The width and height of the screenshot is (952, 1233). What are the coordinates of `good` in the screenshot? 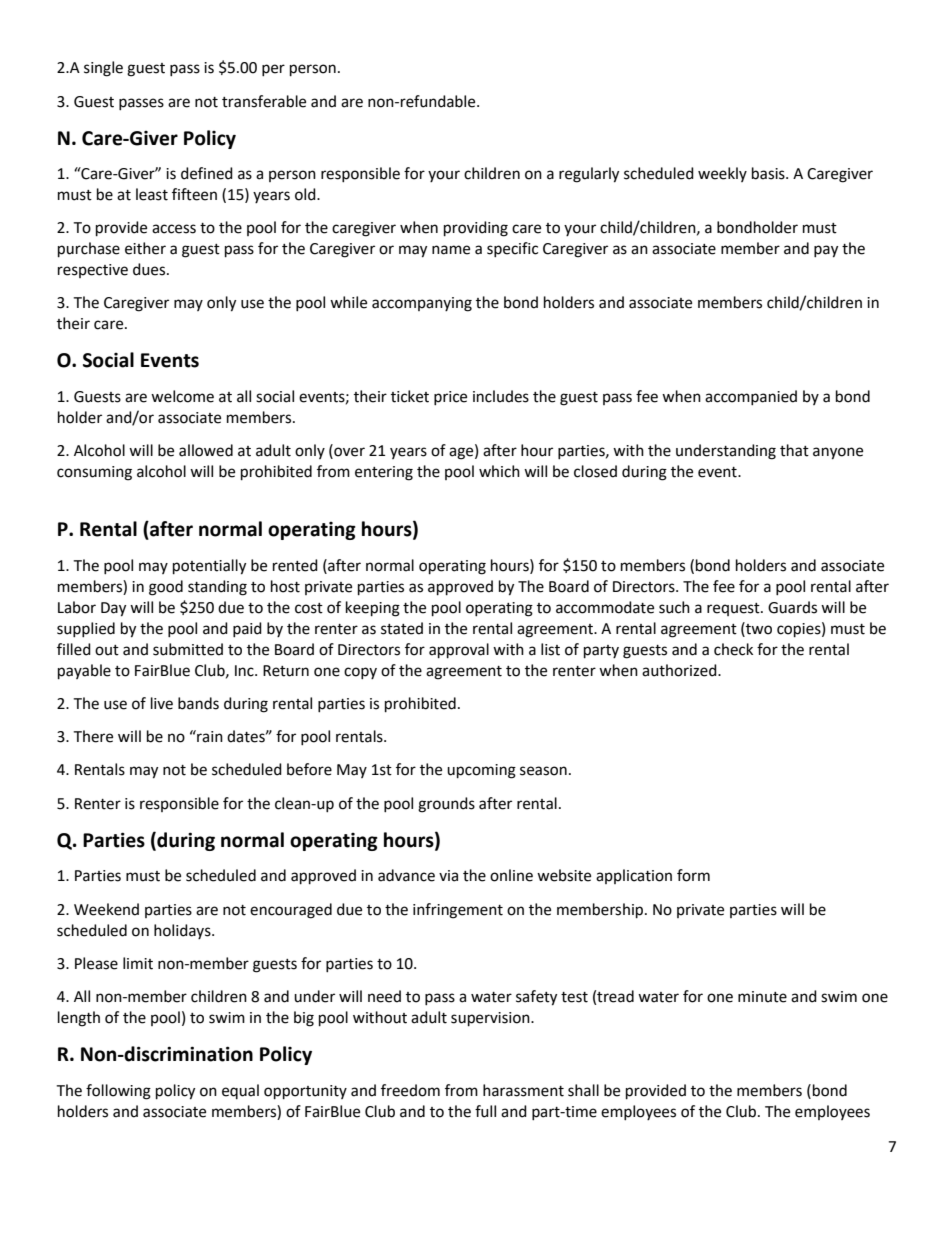 It's located at (166, 588).
